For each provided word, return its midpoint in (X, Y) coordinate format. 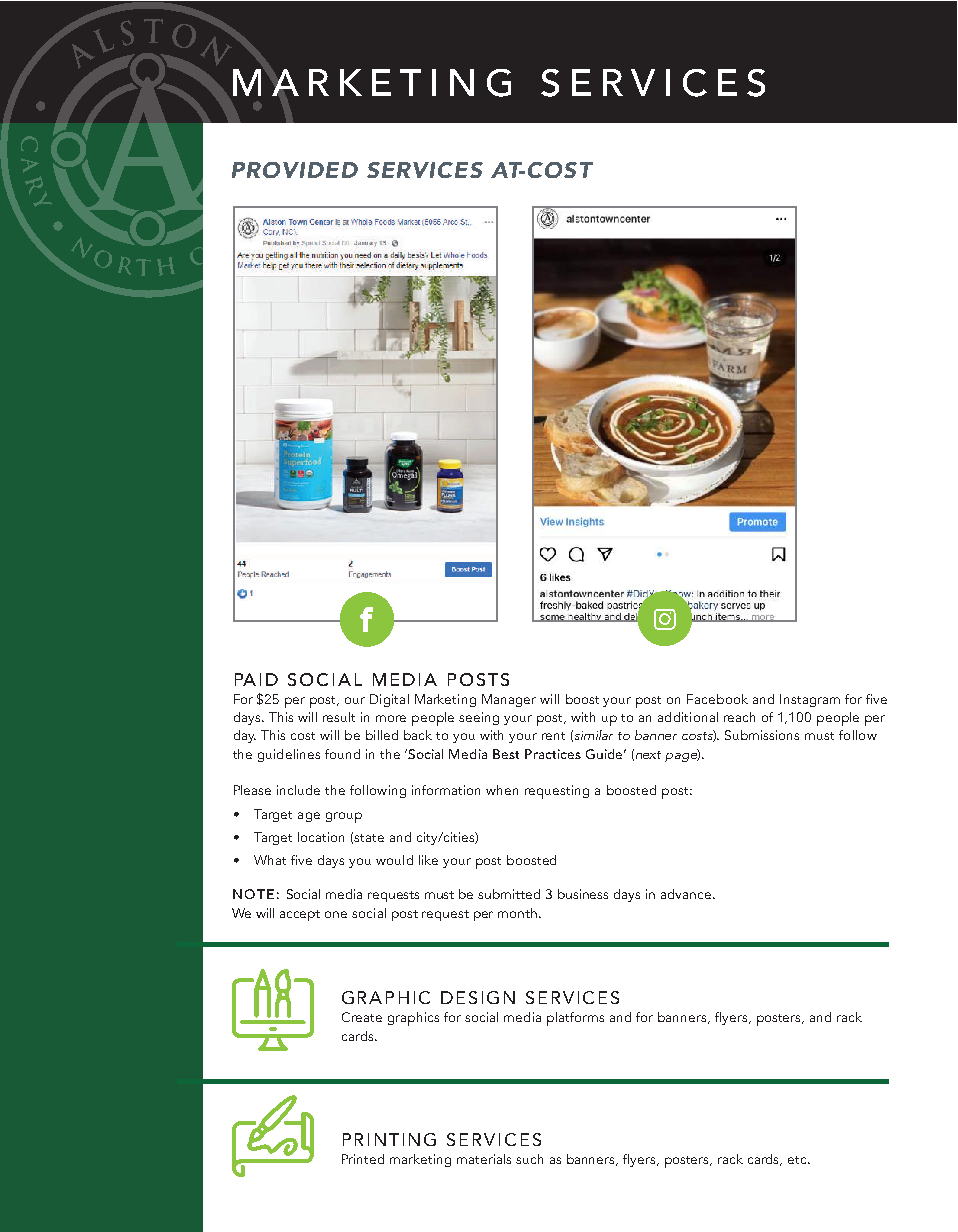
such (529, 1159)
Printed (363, 1159)
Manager (509, 700)
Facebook (717, 699)
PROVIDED (295, 170)
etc (798, 1160)
